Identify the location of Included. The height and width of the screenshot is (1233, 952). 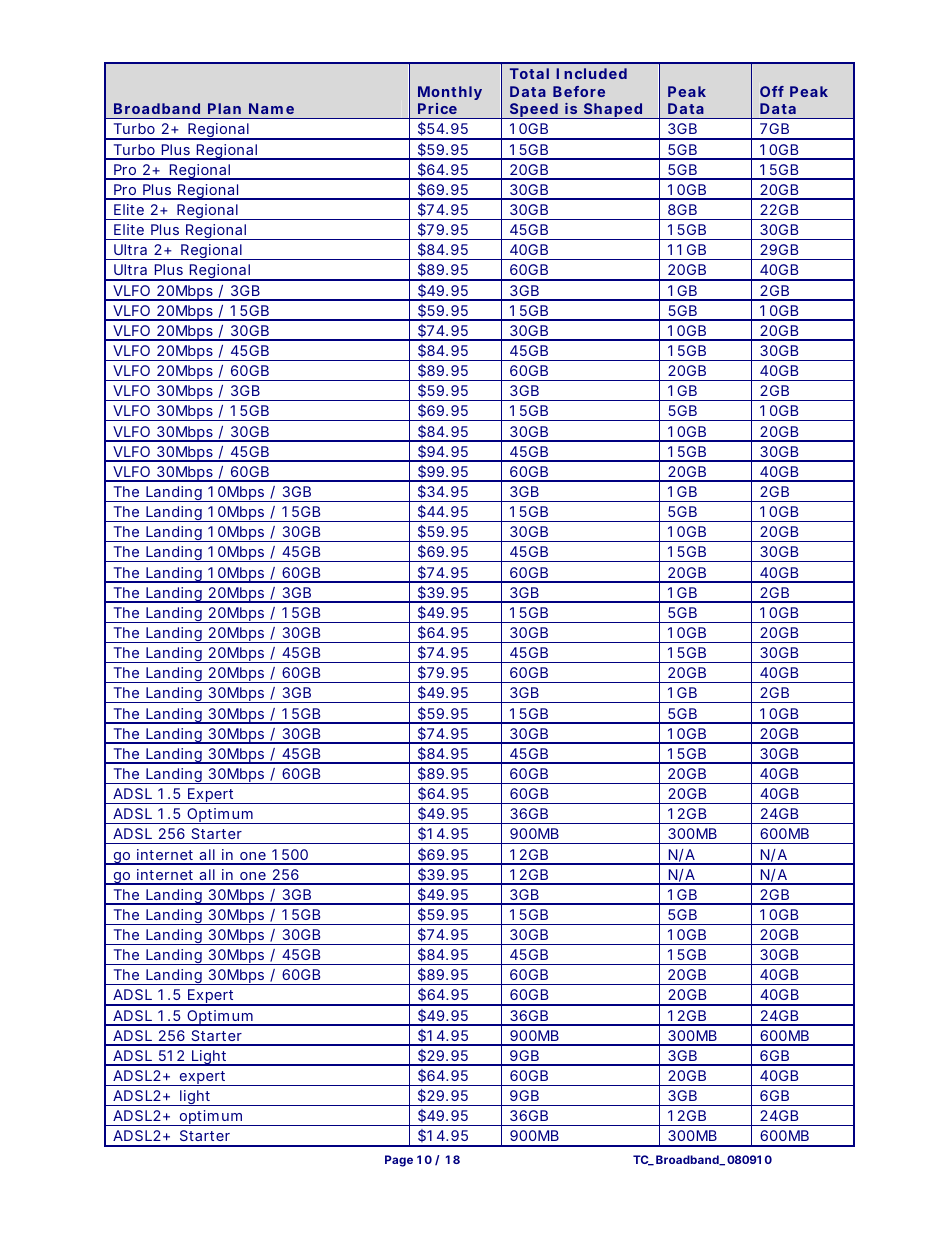
(591, 73).
